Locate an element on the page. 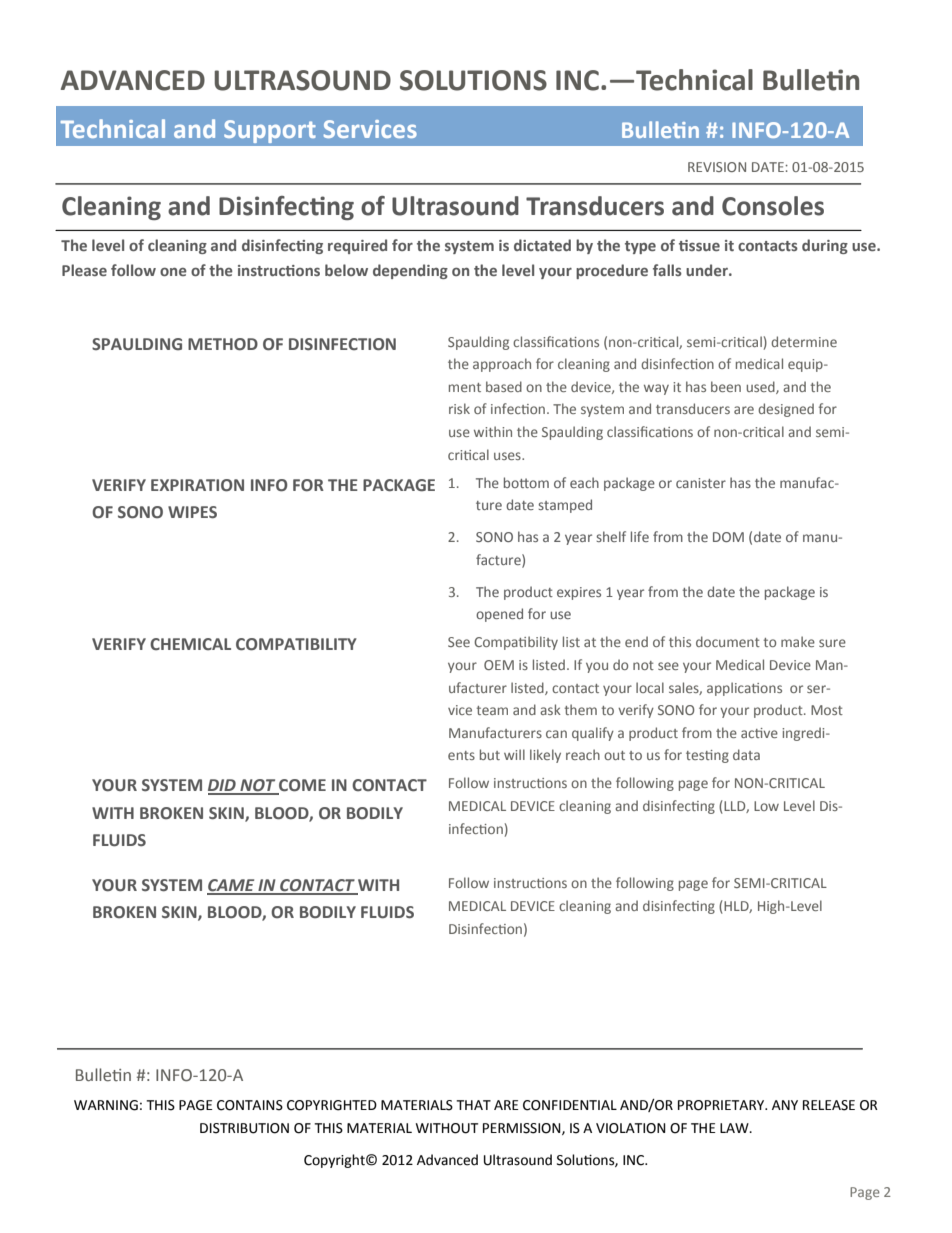 This page has height=1233, width=952. will is located at coordinates (514, 754).
